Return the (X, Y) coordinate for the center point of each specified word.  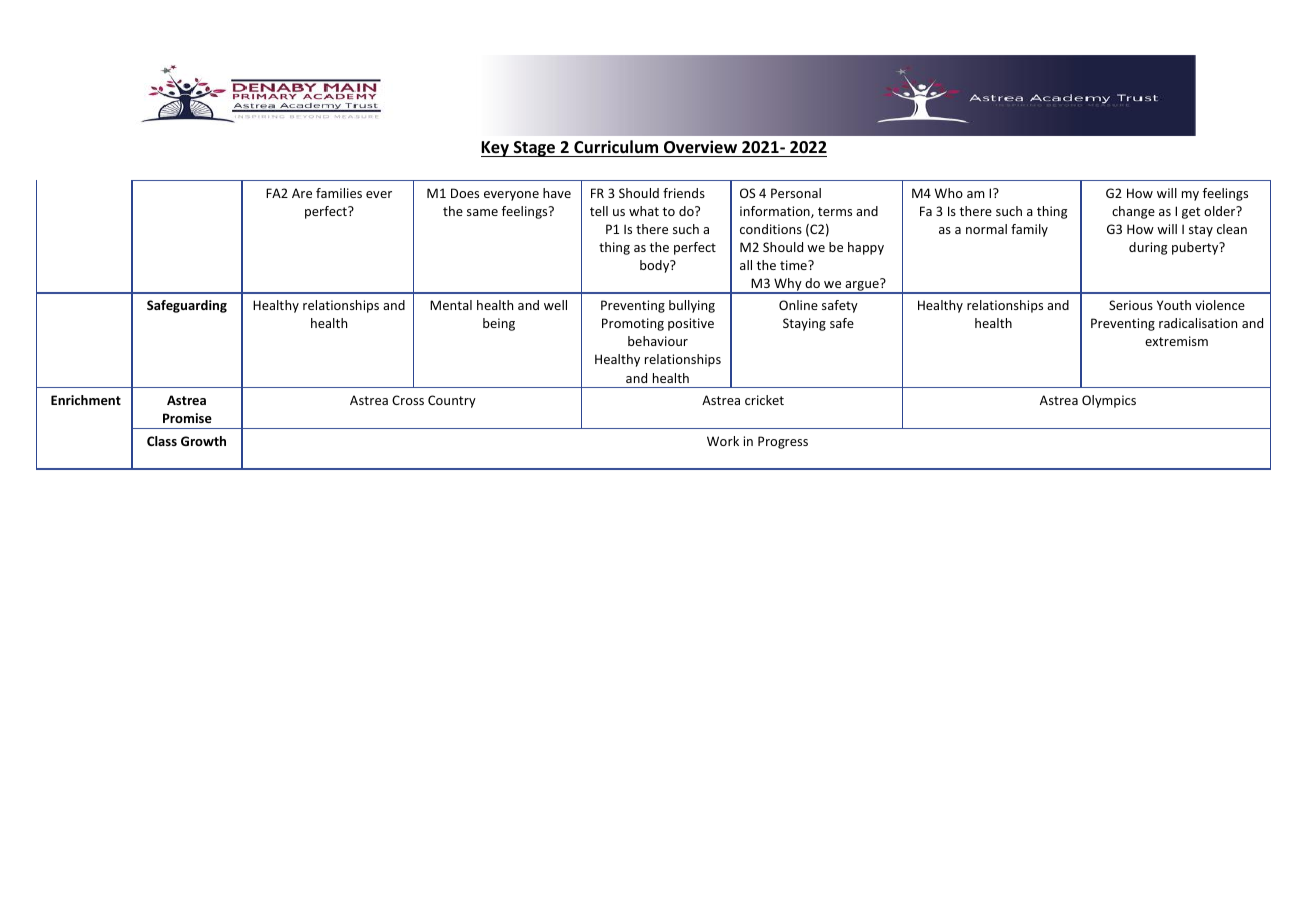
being (499, 324)
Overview (700, 147)
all (746, 265)
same (482, 212)
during (1148, 248)
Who (949, 193)
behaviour (658, 341)
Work (723, 441)
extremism (1176, 341)
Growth (203, 441)
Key (496, 149)
